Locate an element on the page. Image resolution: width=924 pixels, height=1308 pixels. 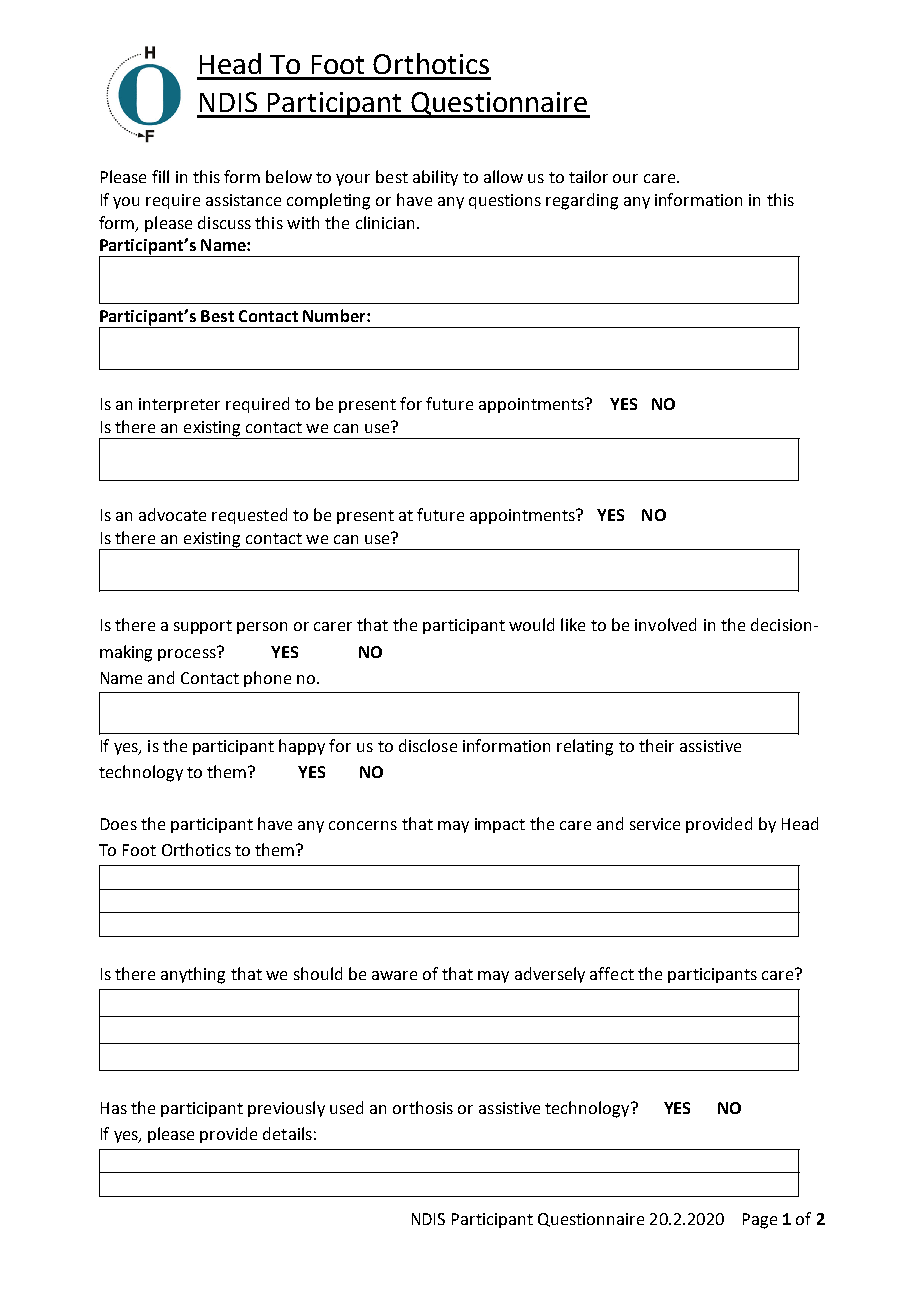
phone is located at coordinates (267, 679).
